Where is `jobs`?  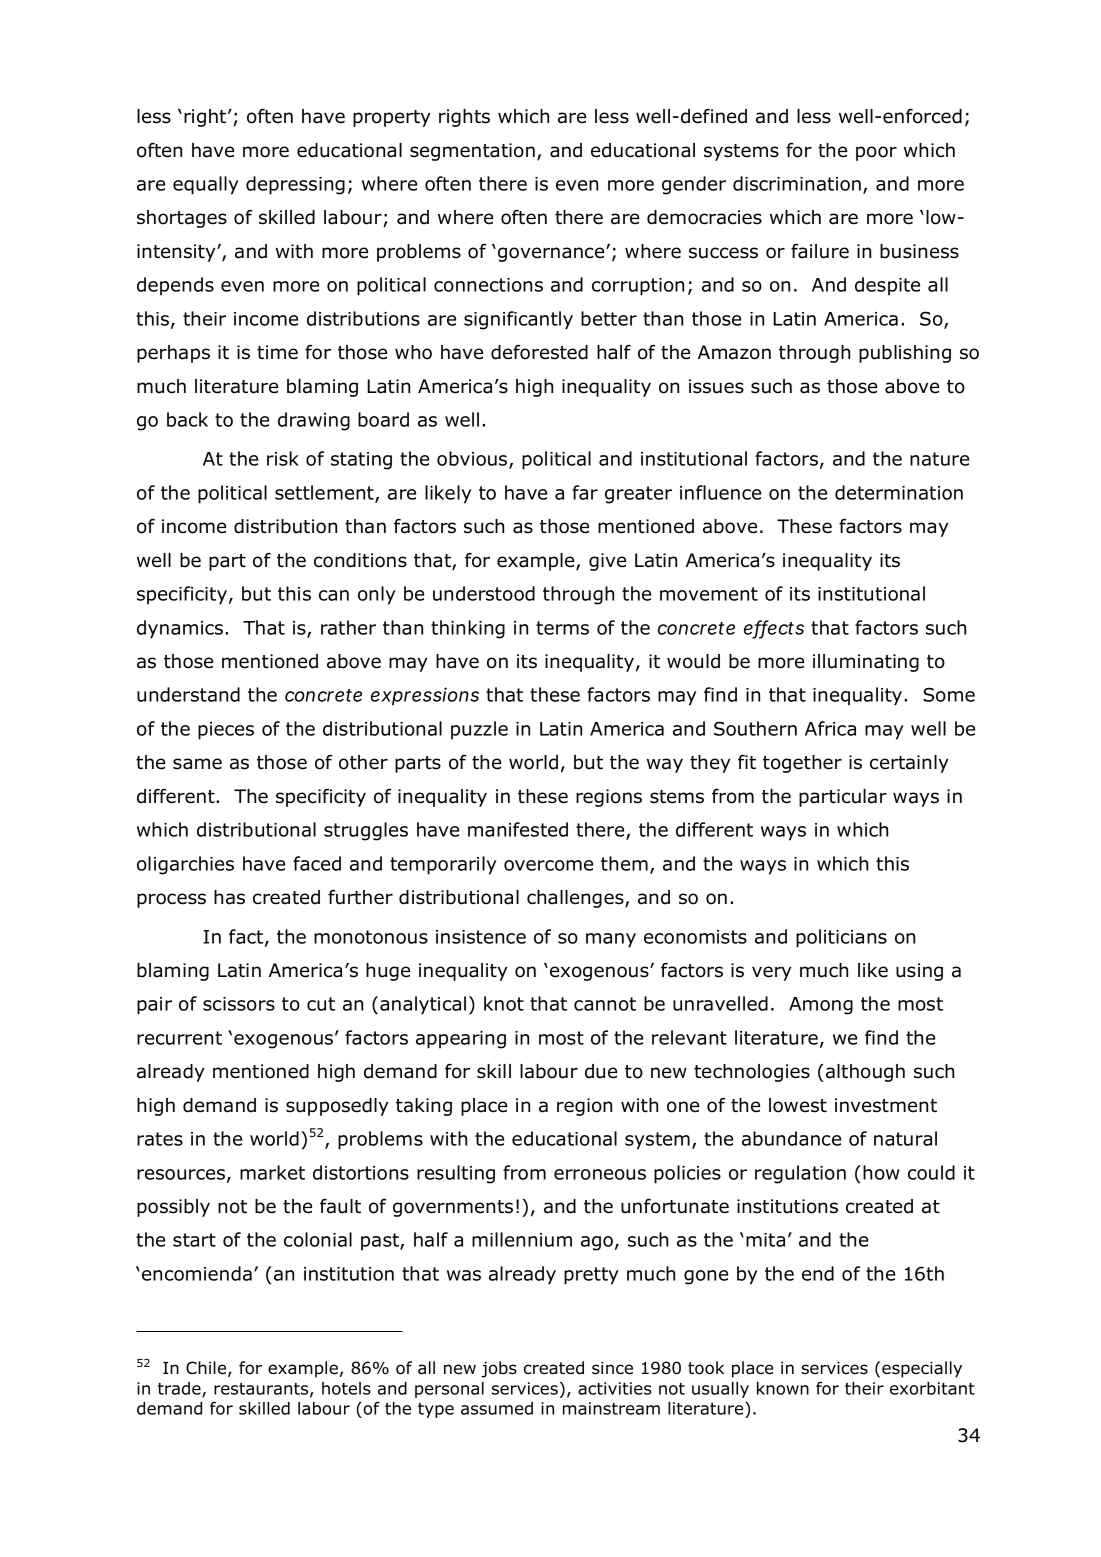
jobs is located at coordinates (499, 1369).
